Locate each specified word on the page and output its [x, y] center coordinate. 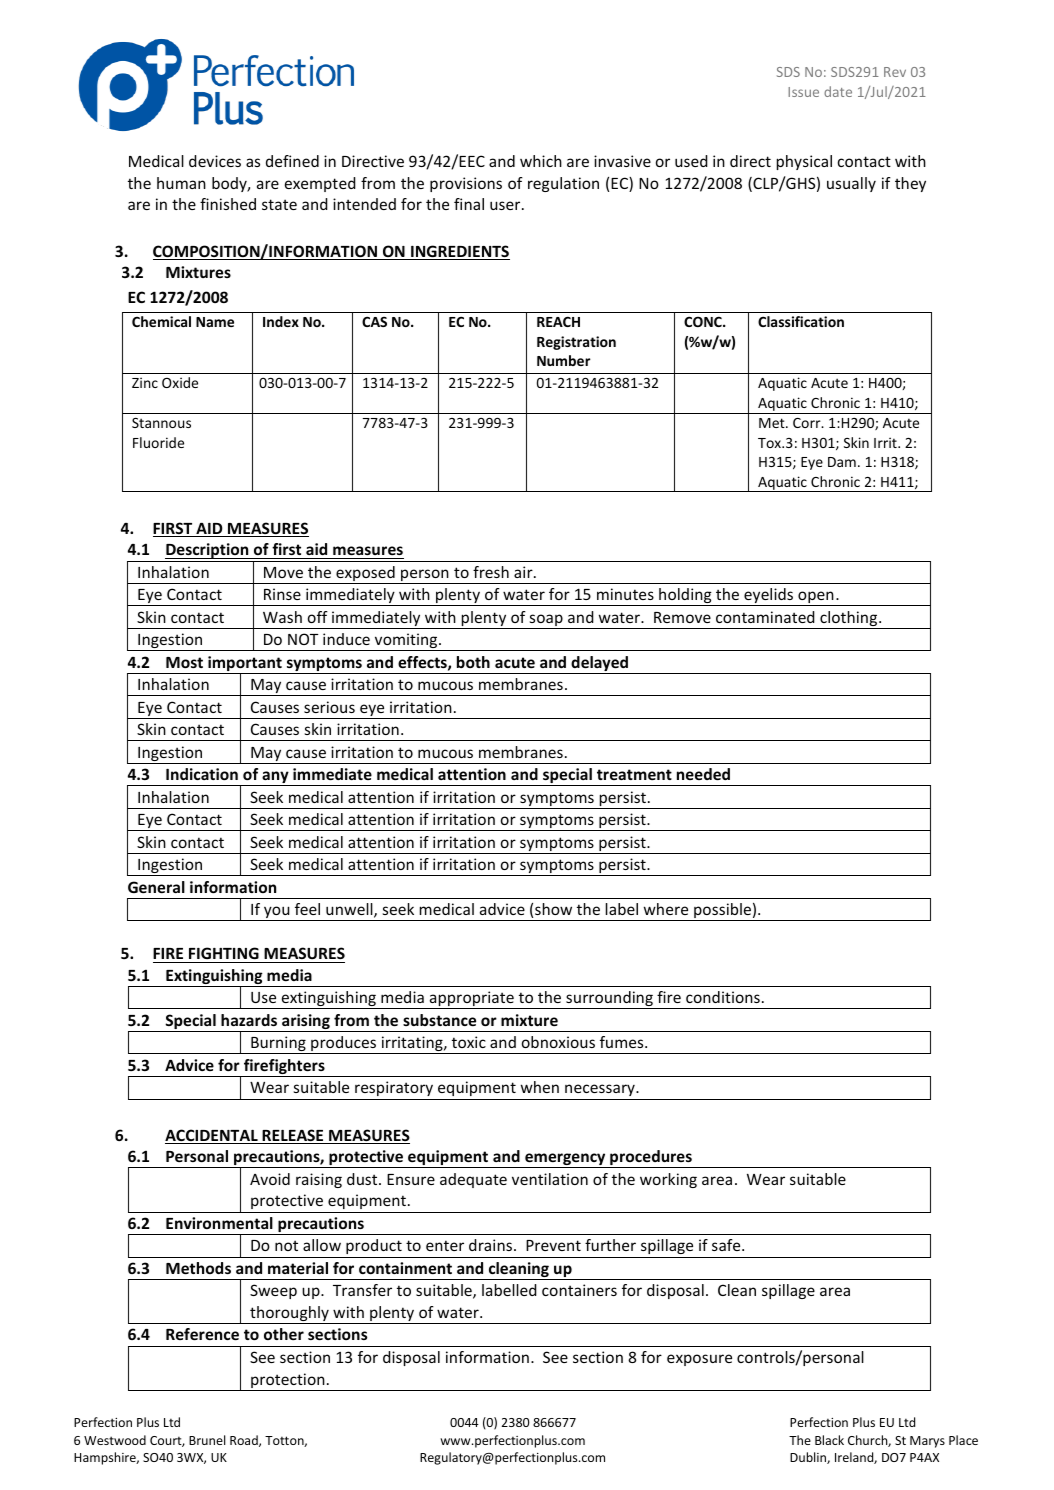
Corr [808, 423]
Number [564, 360]
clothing [849, 620]
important [245, 665]
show [553, 909]
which [541, 161]
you [277, 913]
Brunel [207, 1440]
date [838, 91]
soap [546, 621]
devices [215, 161]
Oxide [180, 382]
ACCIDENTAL [212, 1136]
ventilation [550, 1179]
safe [727, 1245]
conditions [723, 997]
